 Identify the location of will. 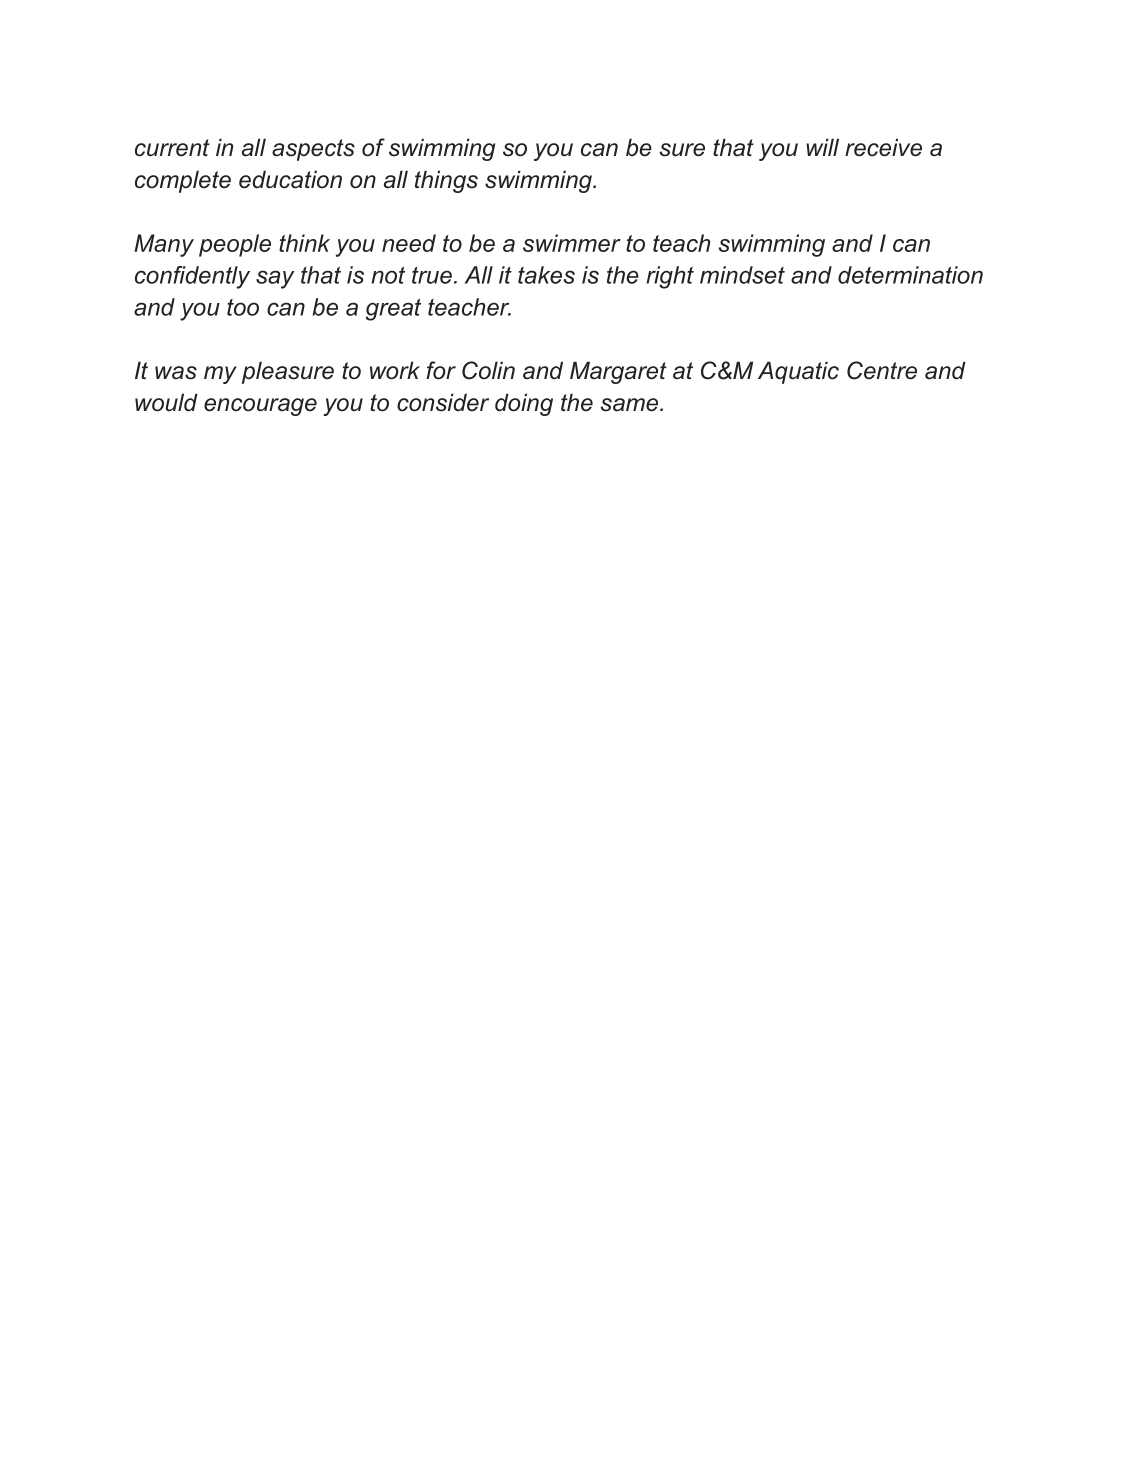
(822, 147).
